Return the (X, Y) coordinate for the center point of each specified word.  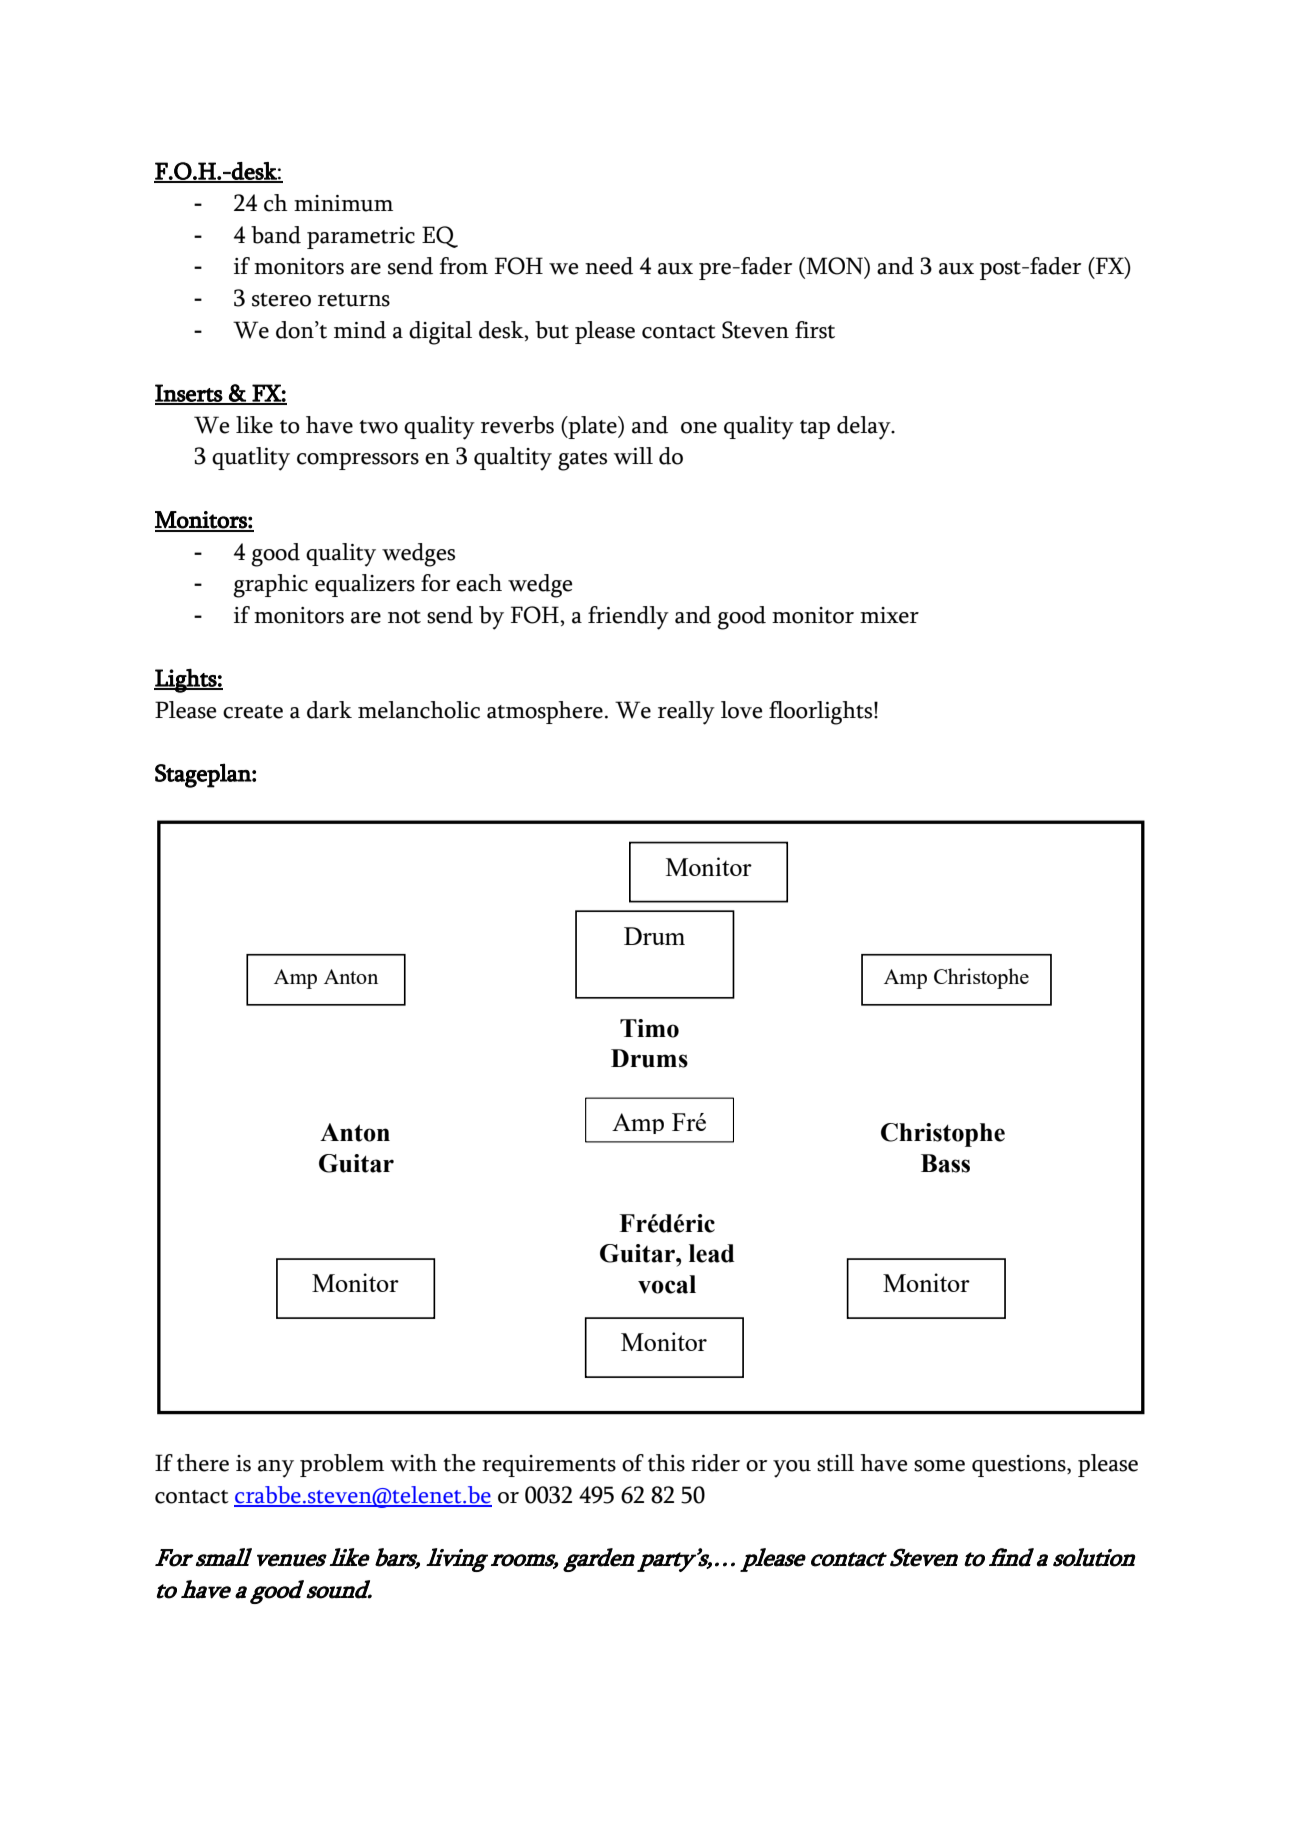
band (276, 235)
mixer (889, 615)
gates (582, 461)
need (609, 266)
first (815, 330)
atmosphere (545, 712)
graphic (270, 586)
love (741, 710)
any (276, 1469)
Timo (649, 1028)
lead (712, 1253)
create (253, 712)
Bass (945, 1163)
